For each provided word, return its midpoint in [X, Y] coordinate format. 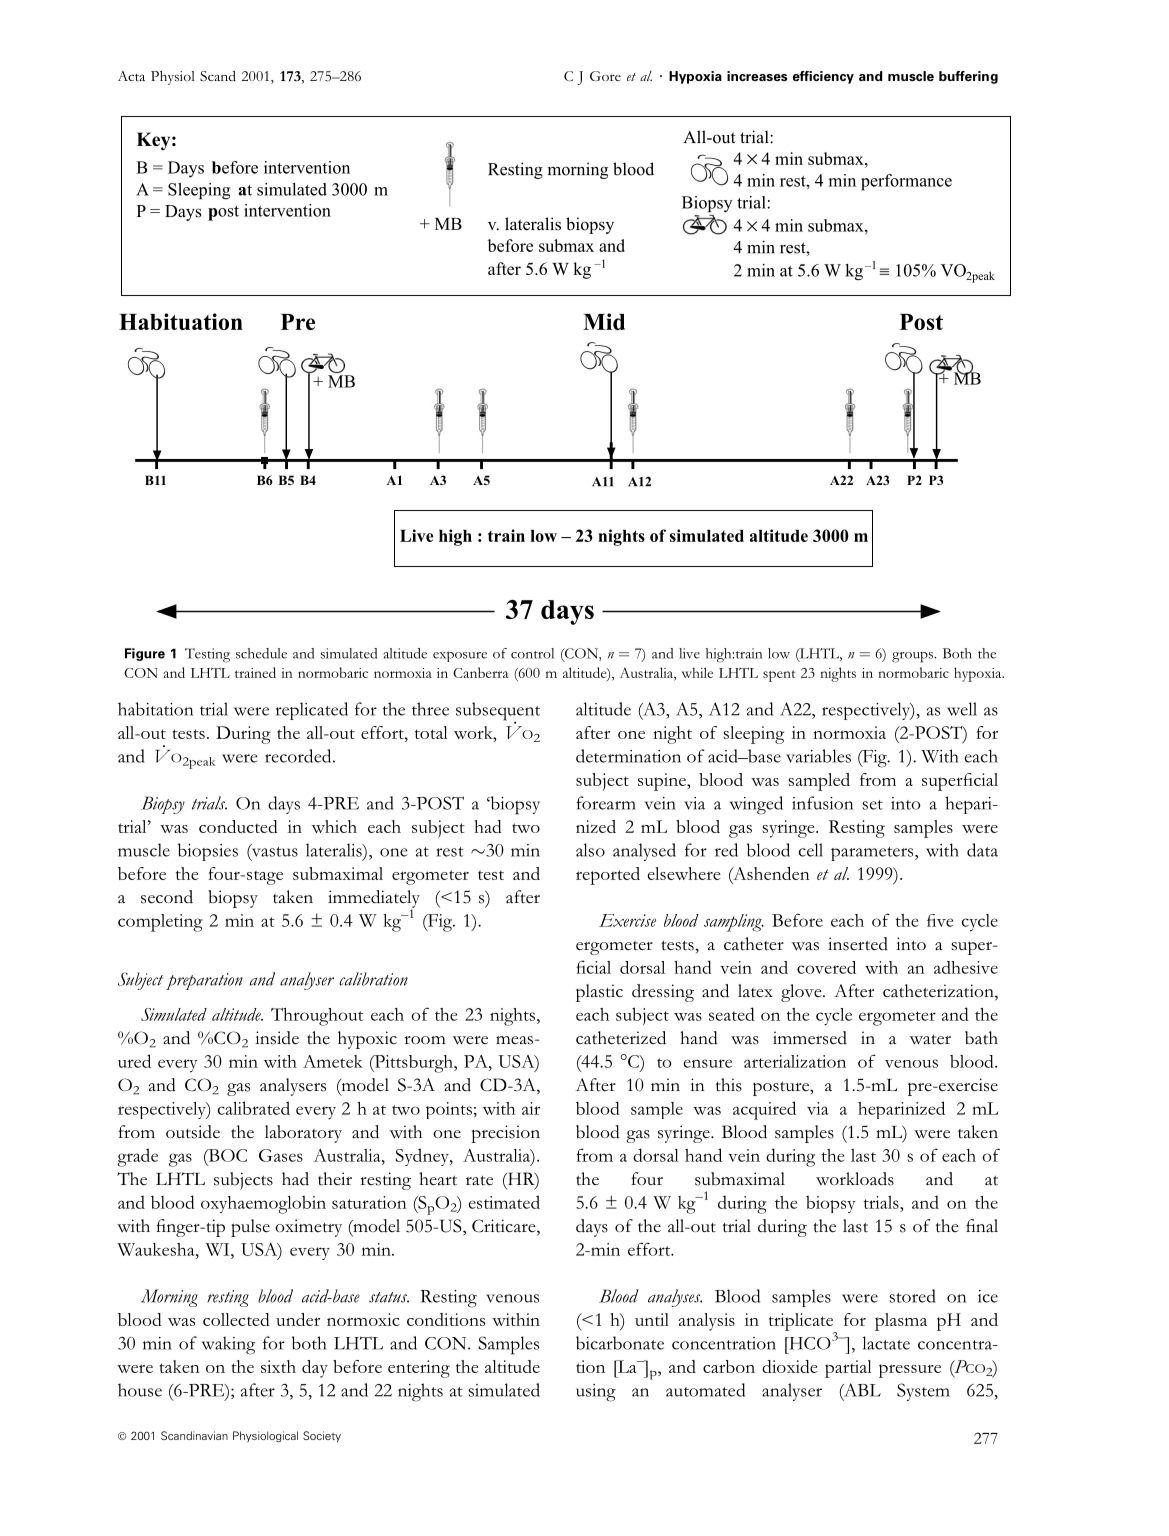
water [930, 1040]
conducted [238, 826]
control [532, 653]
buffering [968, 77]
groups [913, 657]
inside [277, 1038]
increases [757, 76]
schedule [261, 653]
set [872, 805]
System [923, 1392]
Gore [605, 76]
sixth [278, 1366]
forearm [606, 803]
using [596, 1393]
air [531, 1108]
